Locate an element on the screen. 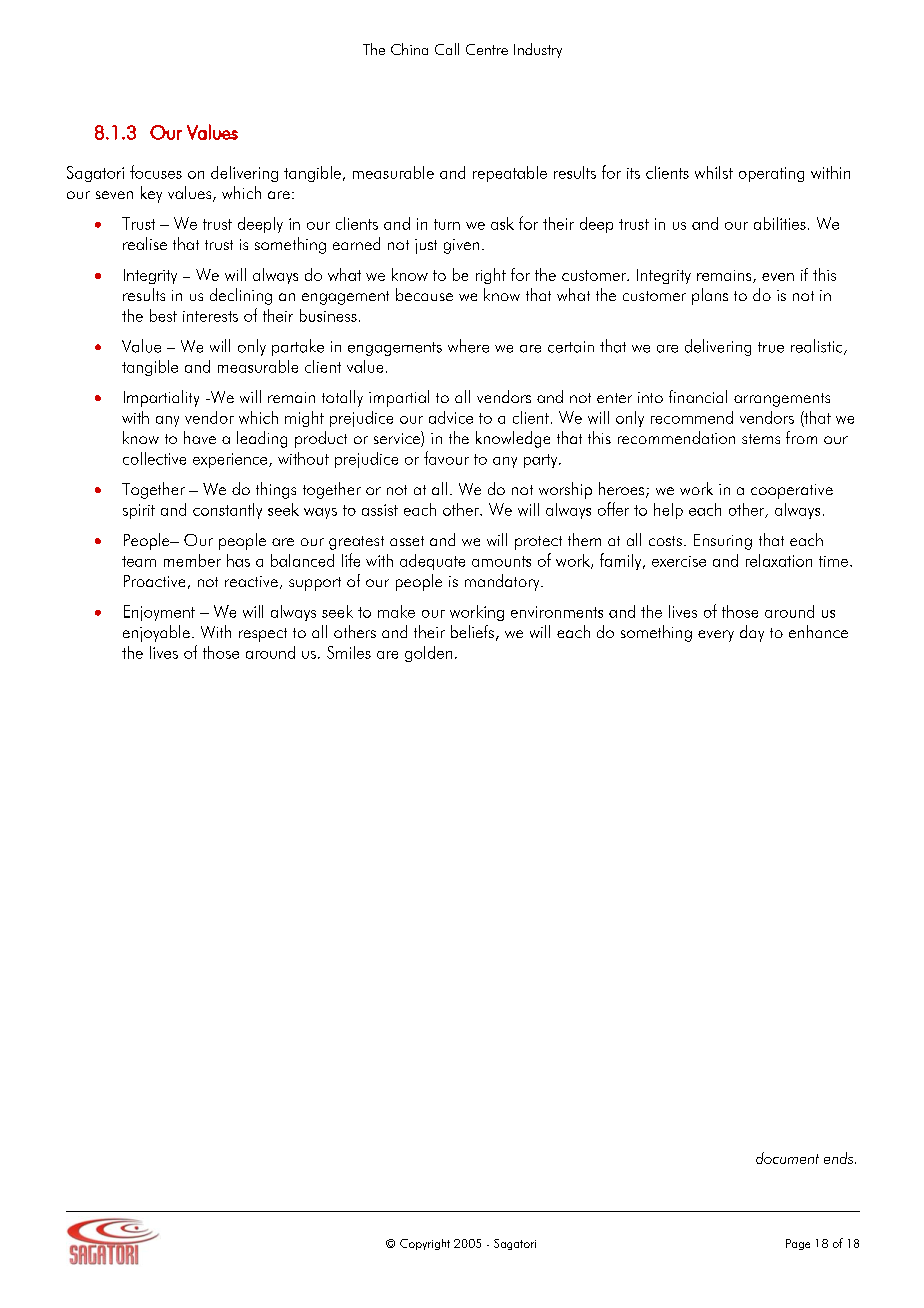 The image size is (924, 1308). beliefs is located at coordinates (472, 631).
